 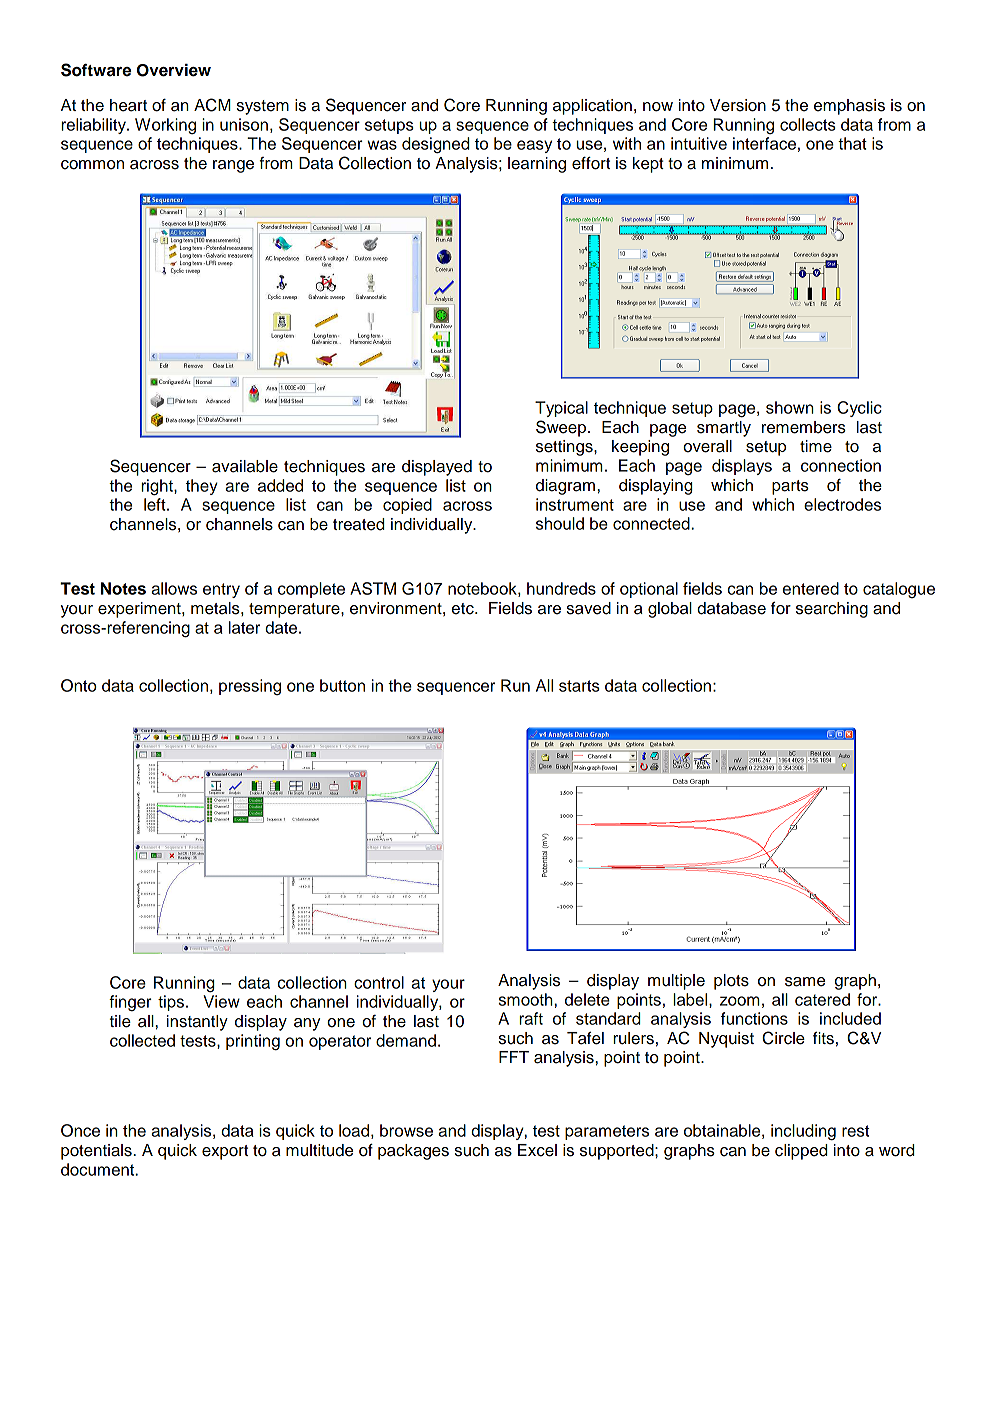 What do you see at coordinates (808, 124) in the screenshot?
I see `collects` at bounding box center [808, 124].
